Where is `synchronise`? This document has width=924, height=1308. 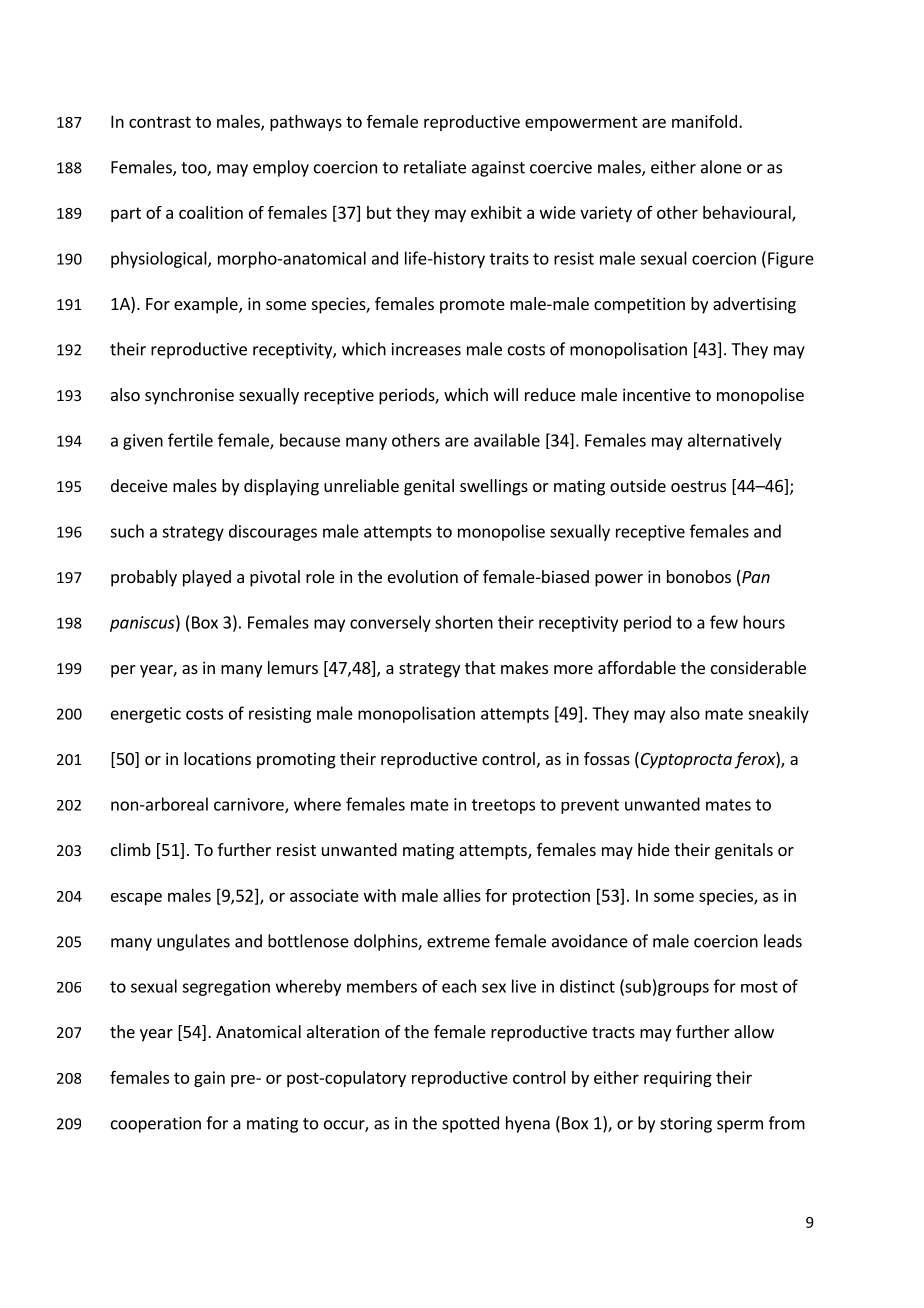
synchronise is located at coordinates (189, 396).
